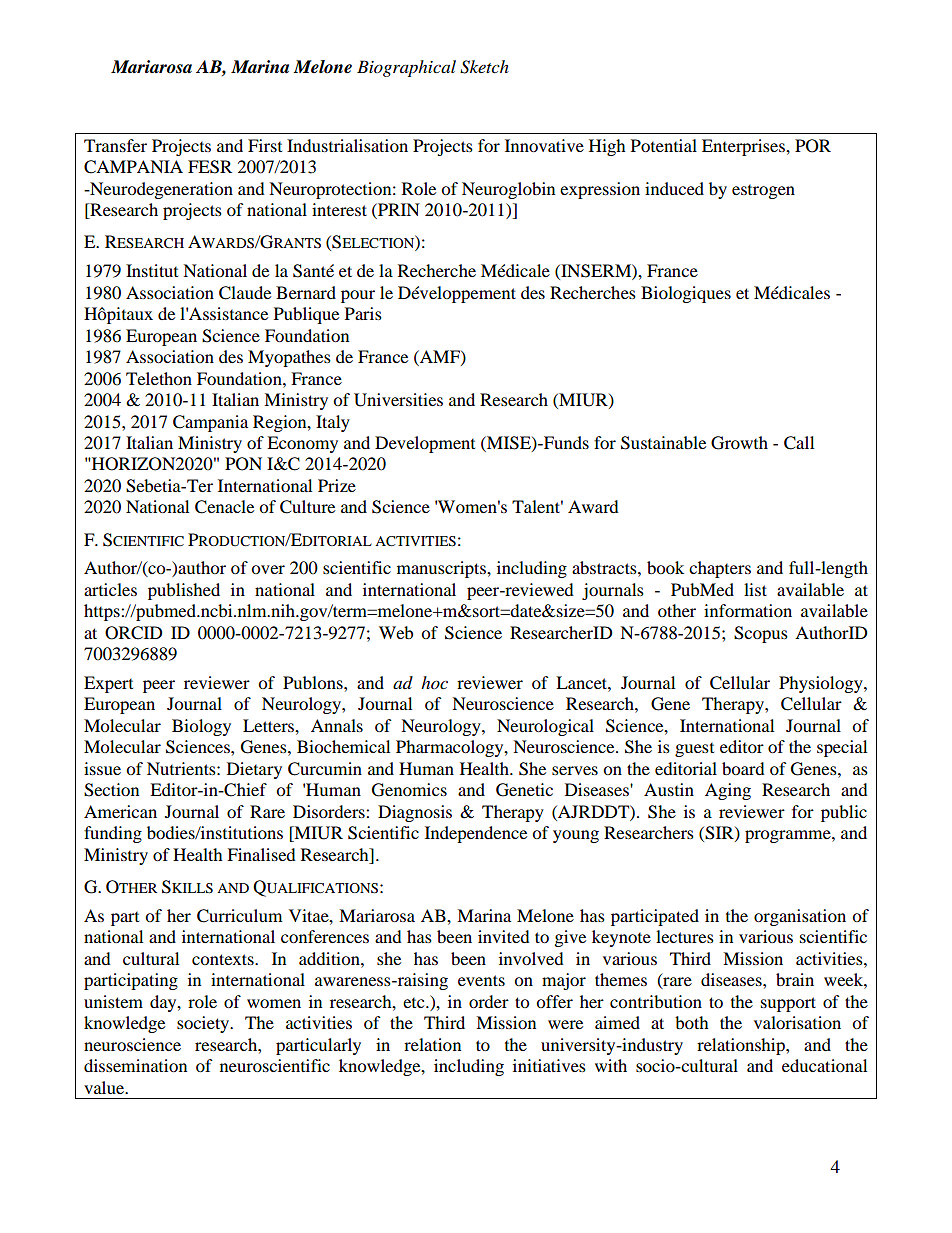 The image size is (952, 1233). Describe the element at coordinates (396, 632) in the page. I see `Web` at that location.
